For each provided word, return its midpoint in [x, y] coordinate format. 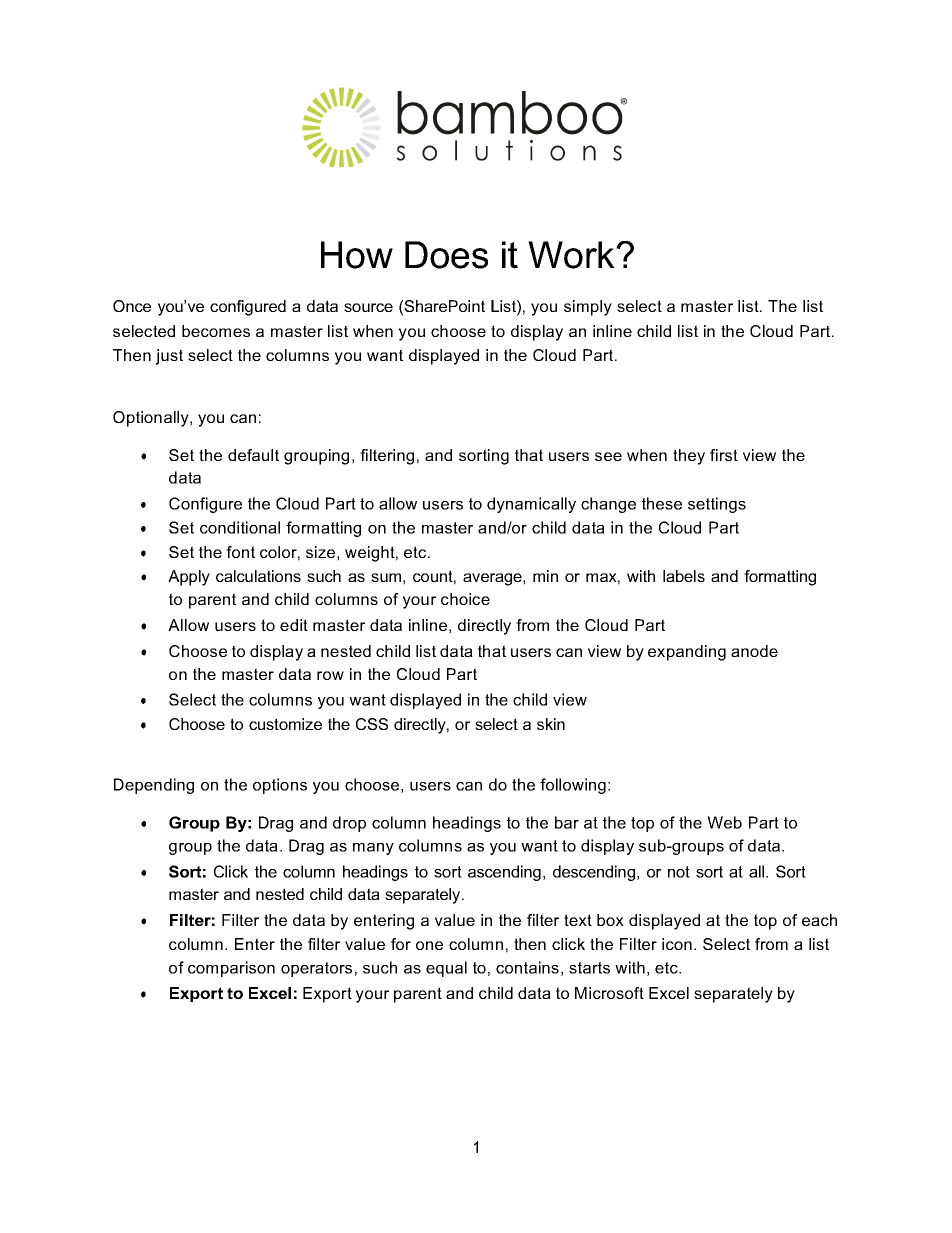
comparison [231, 969]
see [608, 456]
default [253, 455]
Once [132, 306]
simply [588, 308]
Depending [154, 786]
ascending [504, 873]
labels [684, 576]
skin [551, 724]
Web [724, 822]
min [545, 576]
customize [285, 724]
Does [446, 255]
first [724, 455]
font [240, 552]
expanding [687, 653]
